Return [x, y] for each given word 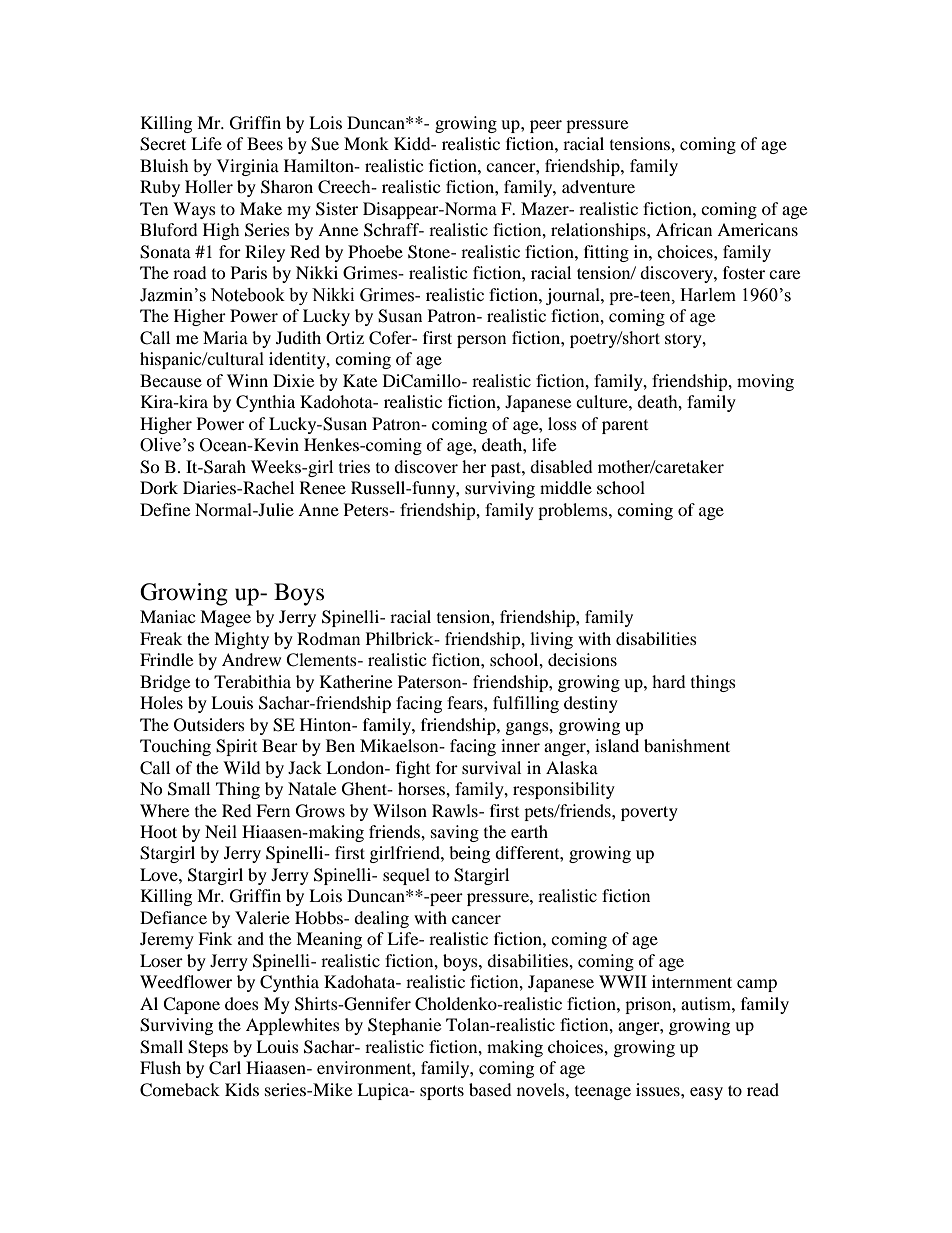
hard [669, 681]
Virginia [248, 167]
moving [765, 382]
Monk [366, 143]
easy [706, 1093]
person [481, 341]
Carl [225, 1068]
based [490, 1089]
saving [455, 833]
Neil [221, 831]
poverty [649, 813]
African [684, 229]
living [551, 640]
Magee [225, 618]
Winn [247, 380]
